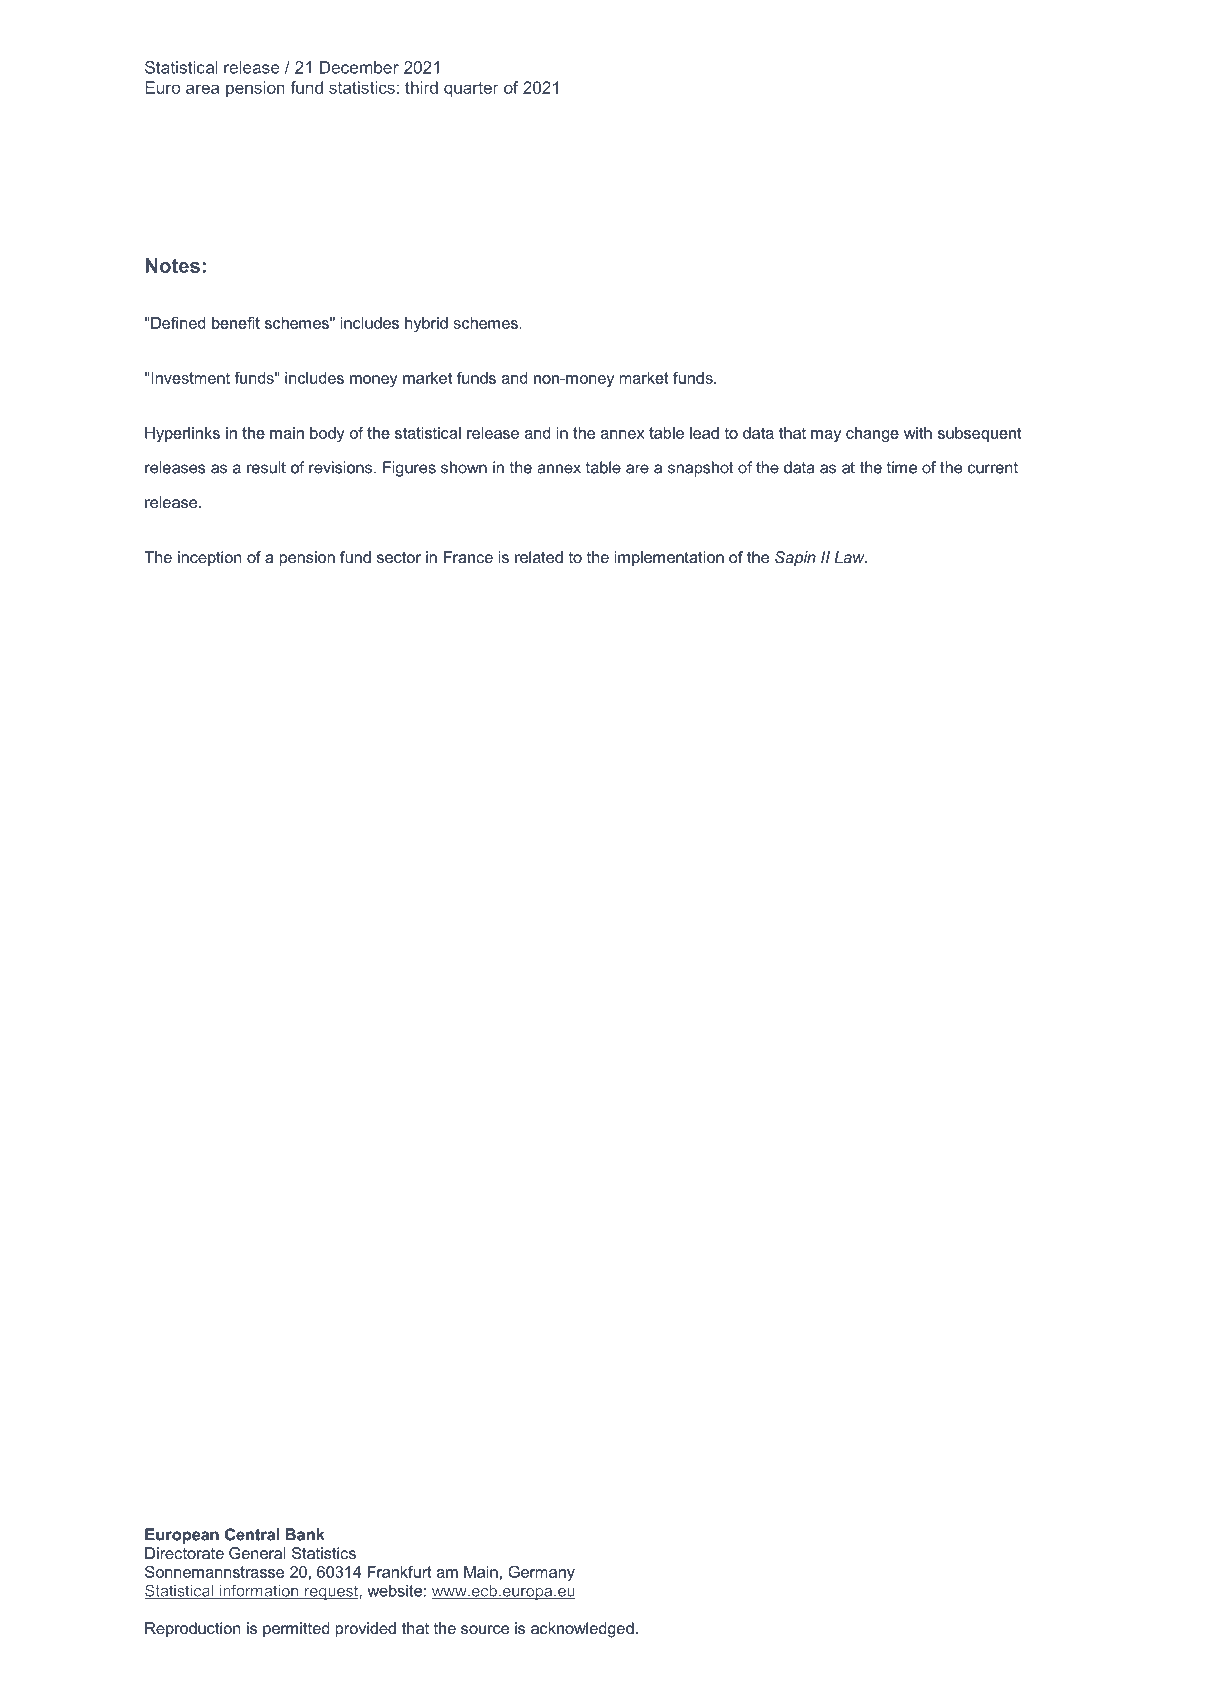 The height and width of the screenshot is (1681, 1213). I want to click on Germany, so click(541, 1573).
